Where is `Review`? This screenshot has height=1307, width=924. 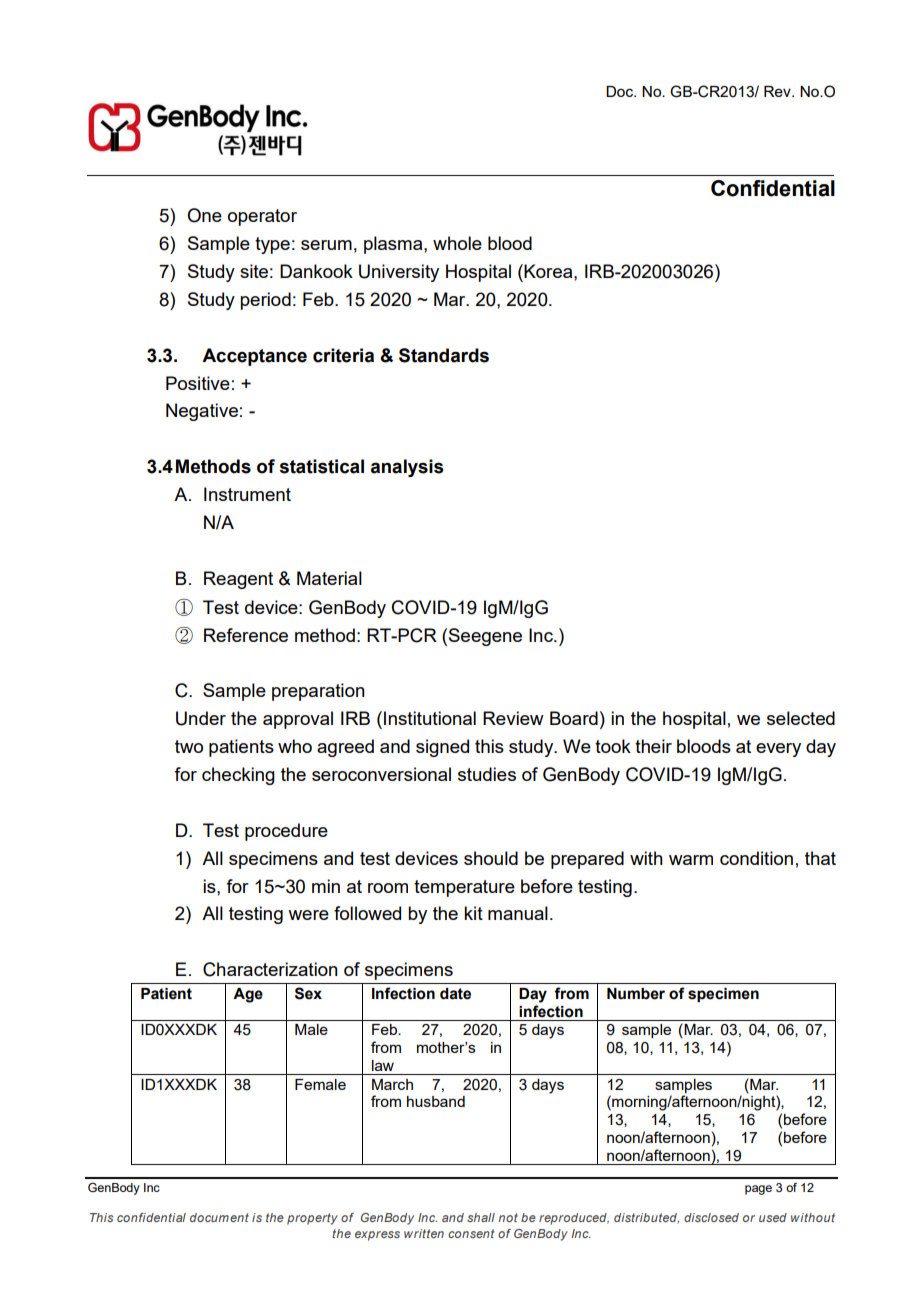 Review is located at coordinates (513, 718).
